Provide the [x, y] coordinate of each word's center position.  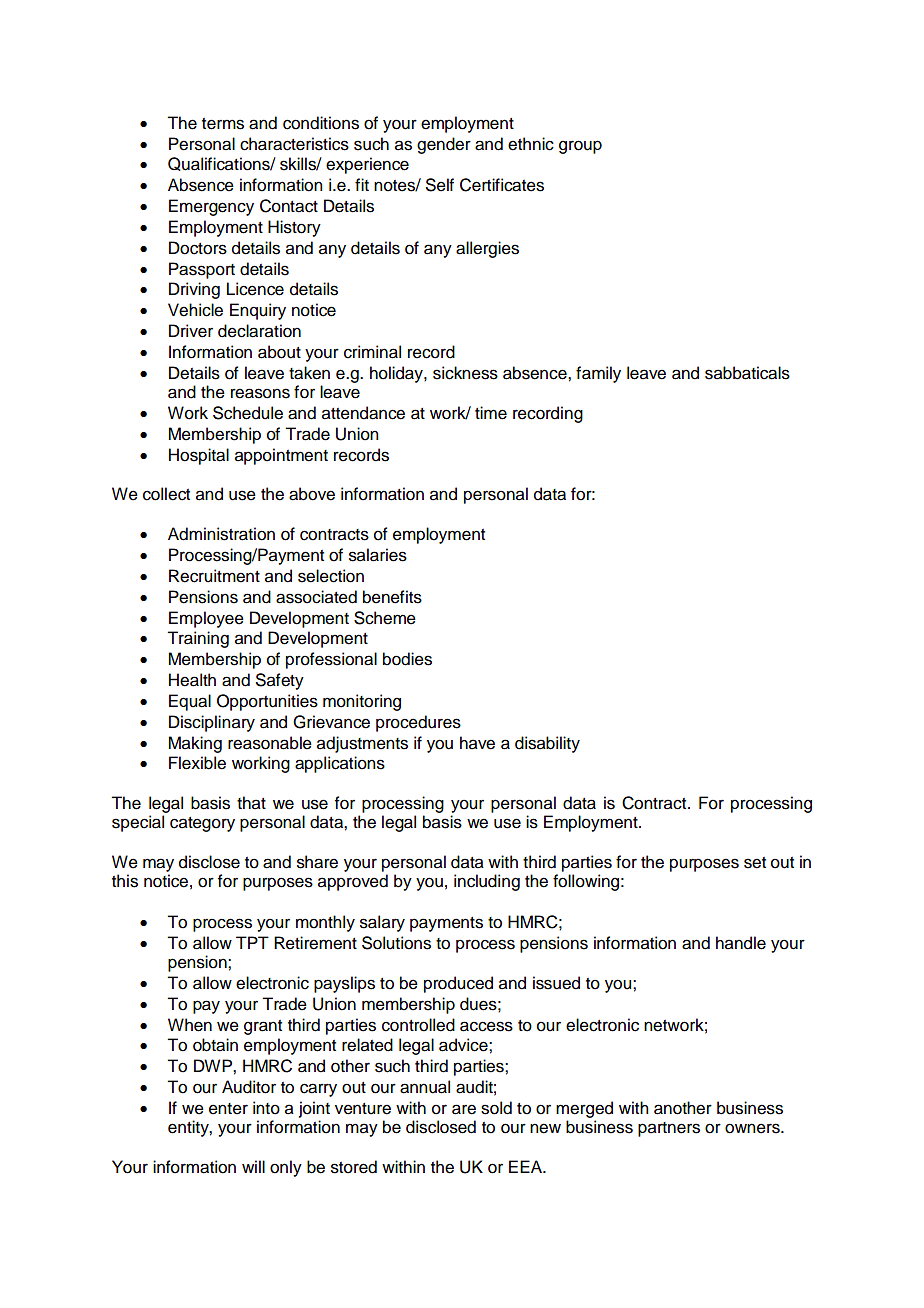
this [125, 881]
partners [669, 1129]
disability [547, 744]
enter [228, 1109]
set [755, 863]
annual [425, 1087]
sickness [465, 373]
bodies [407, 659]
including [487, 882]
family [598, 374]
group [580, 147]
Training [198, 639]
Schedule [248, 413]
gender [444, 145]
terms [223, 124]
